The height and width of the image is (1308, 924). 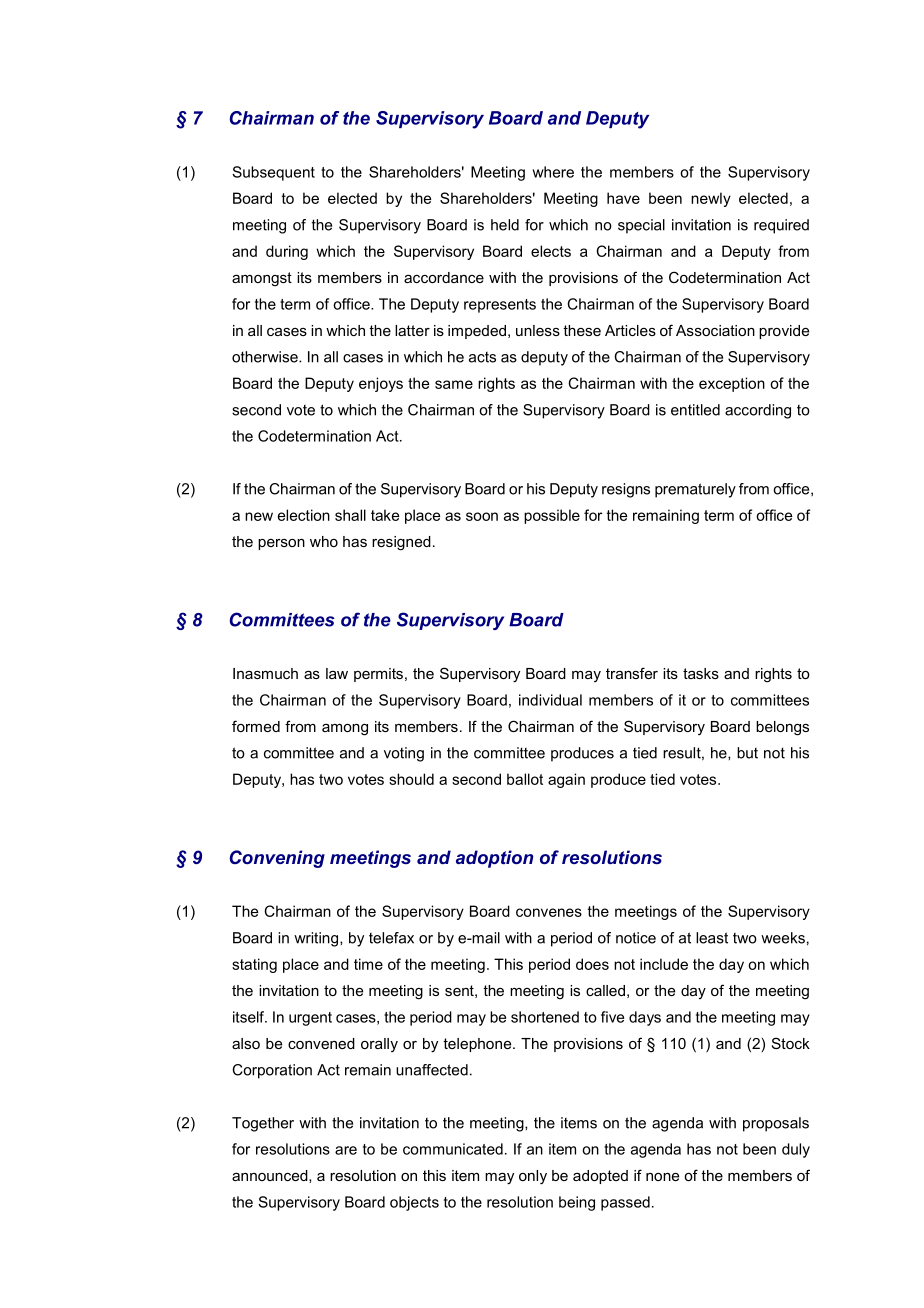 What do you see at coordinates (662, 1177) in the image?
I see `none` at bounding box center [662, 1177].
